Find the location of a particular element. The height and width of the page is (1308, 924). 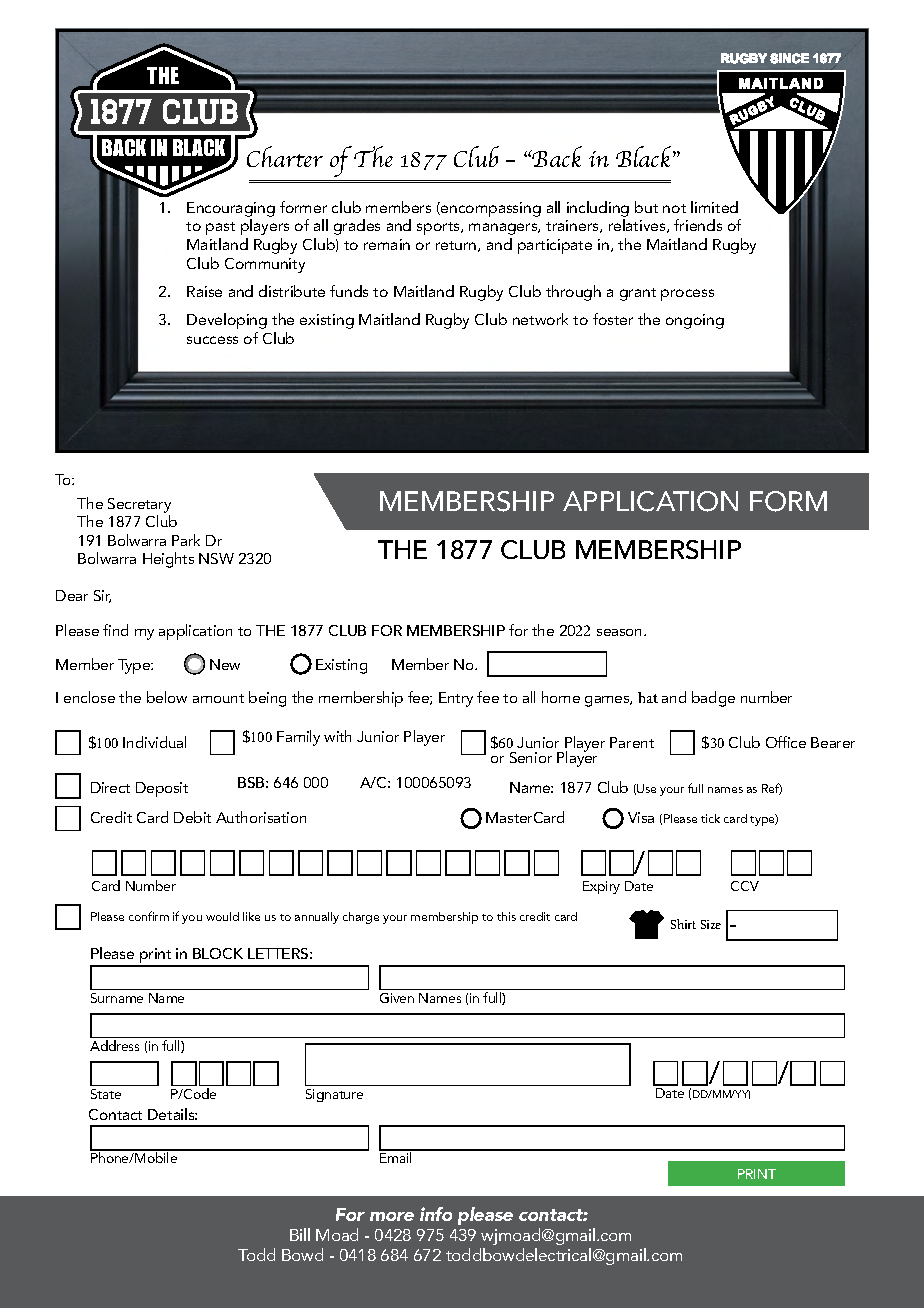

badge is located at coordinates (713, 699).
